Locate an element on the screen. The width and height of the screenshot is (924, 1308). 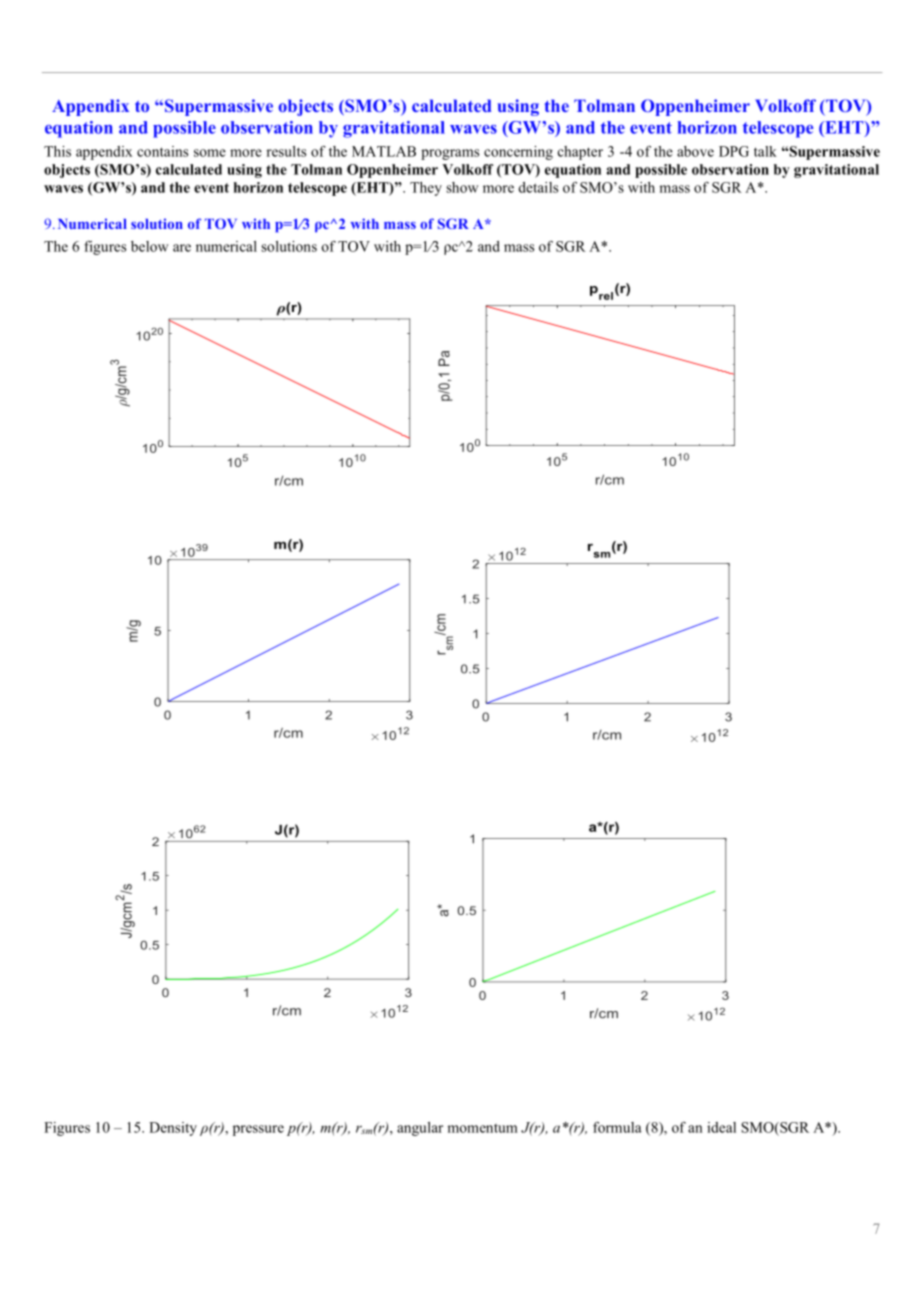
momentum is located at coordinates (482, 1128).
